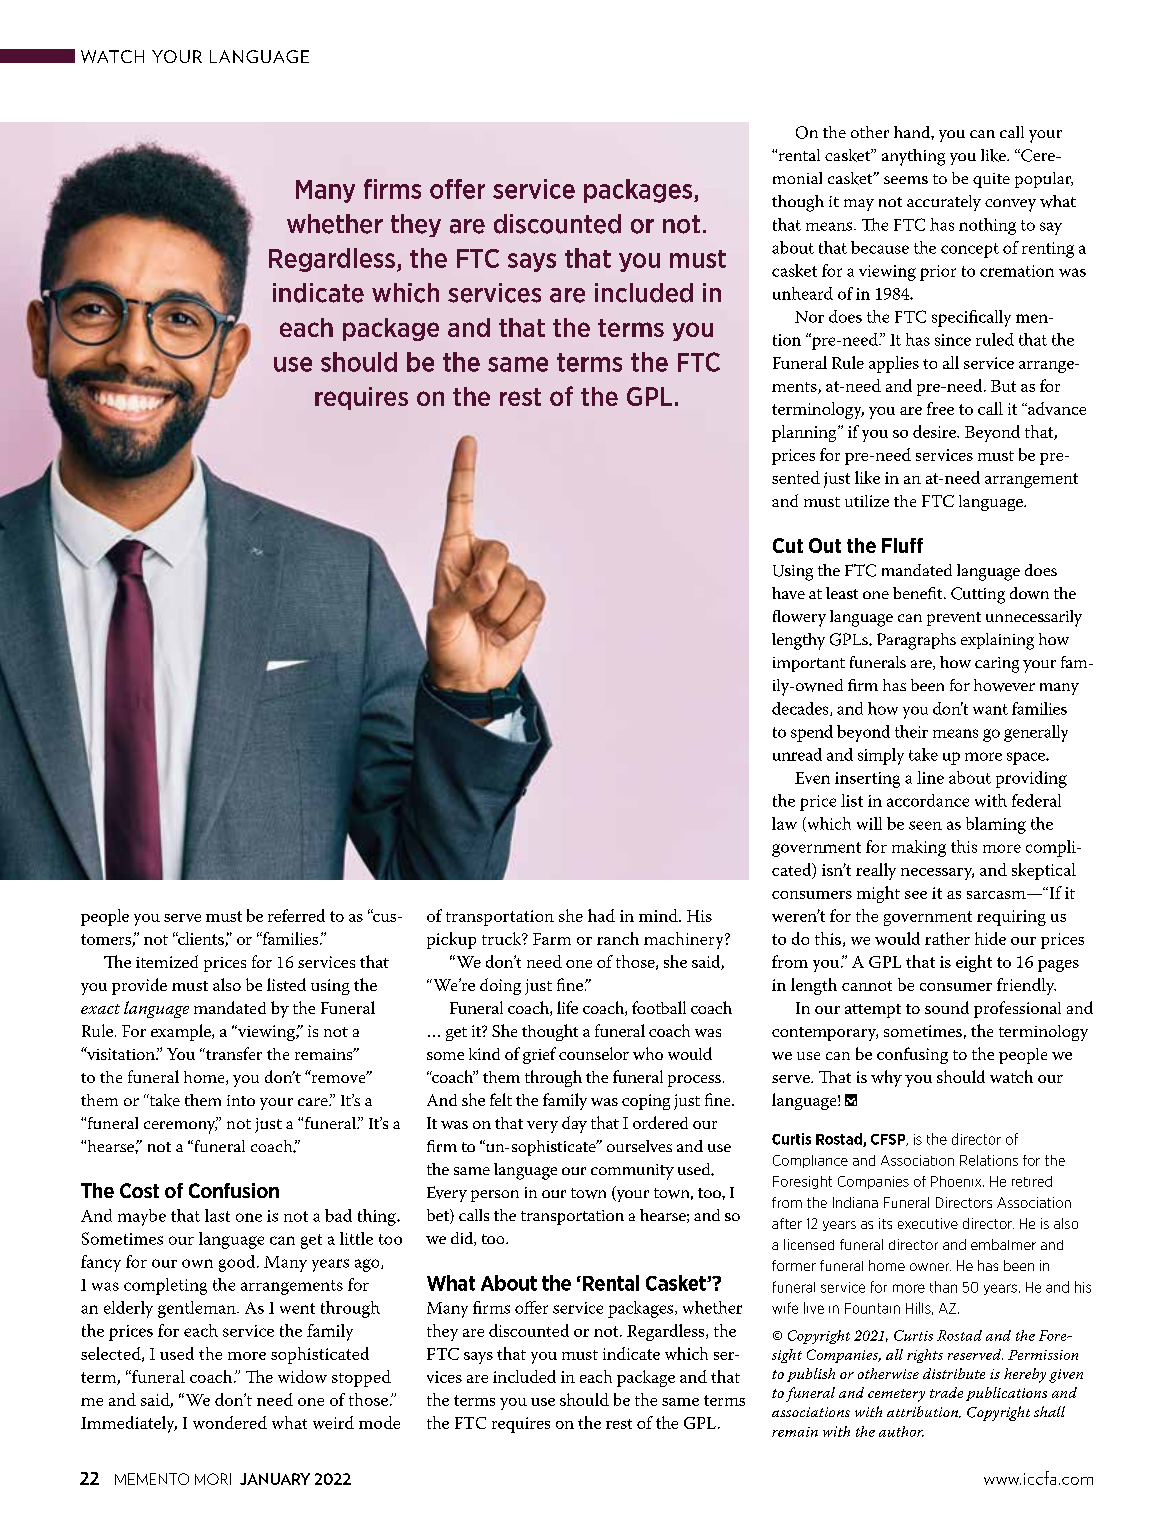  What do you see at coordinates (805, 433) in the screenshot?
I see `planning` at bounding box center [805, 433].
